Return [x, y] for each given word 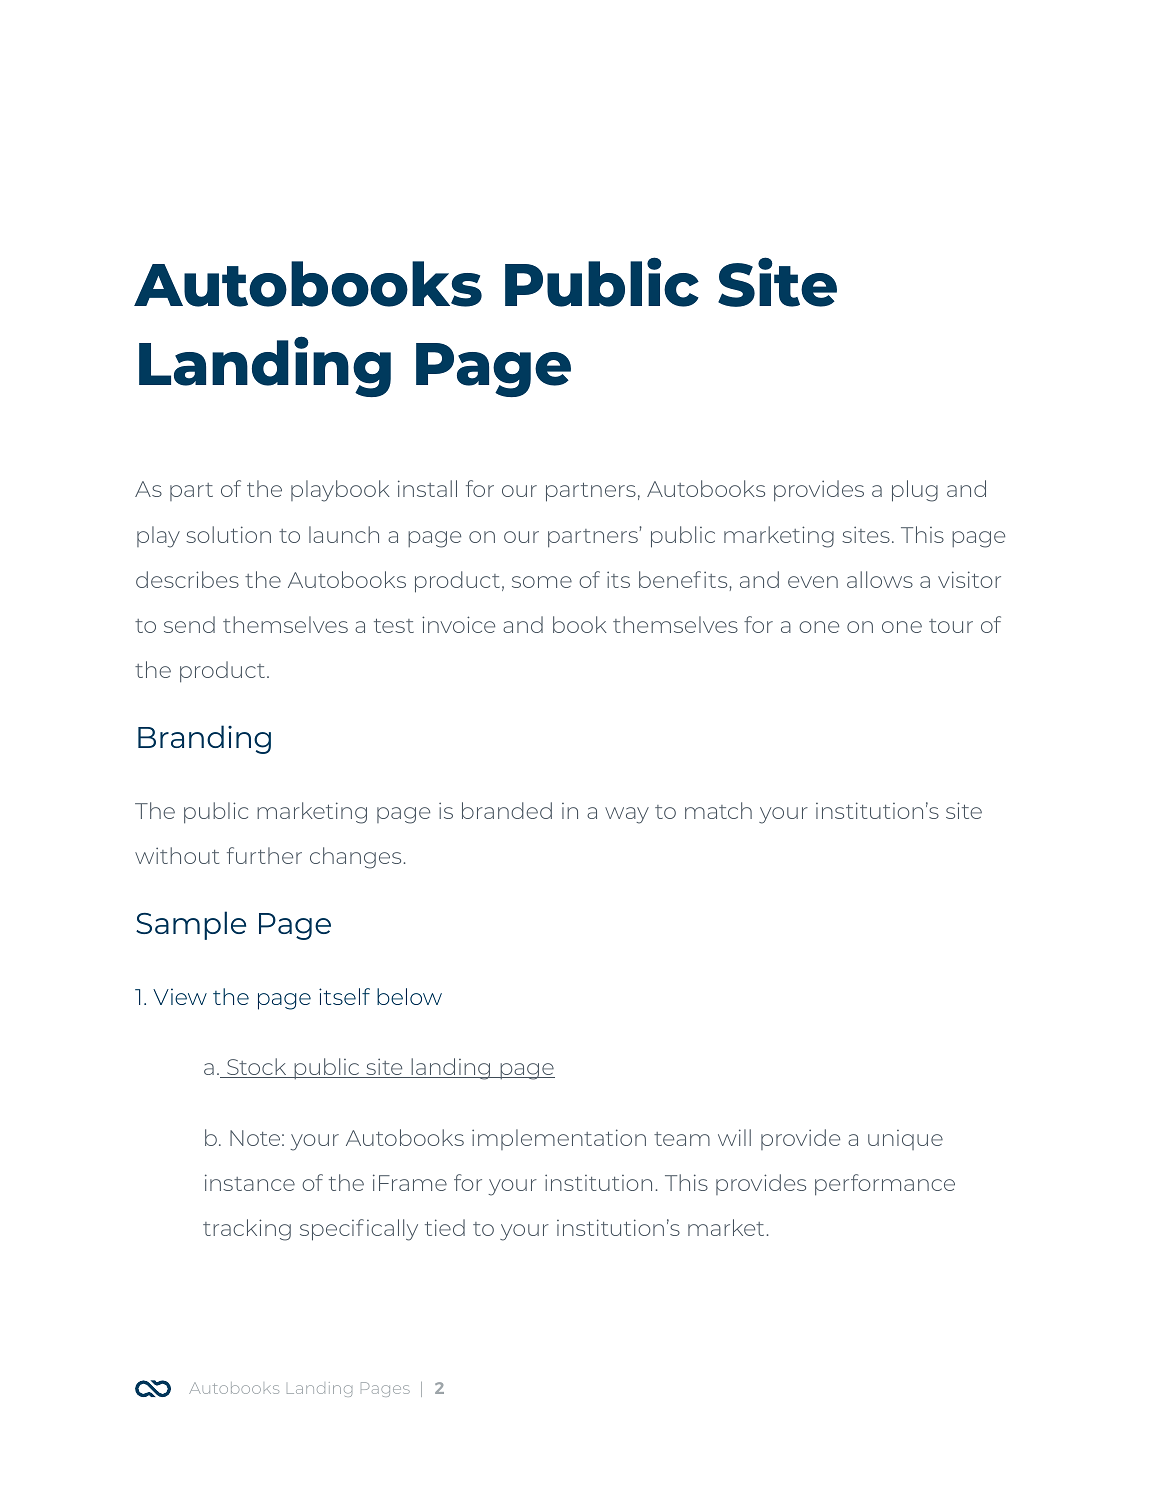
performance [885, 1185]
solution [228, 534]
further [264, 855]
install [427, 488]
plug [915, 491]
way [627, 815]
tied [445, 1227]
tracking [247, 1230]
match [718, 810]
